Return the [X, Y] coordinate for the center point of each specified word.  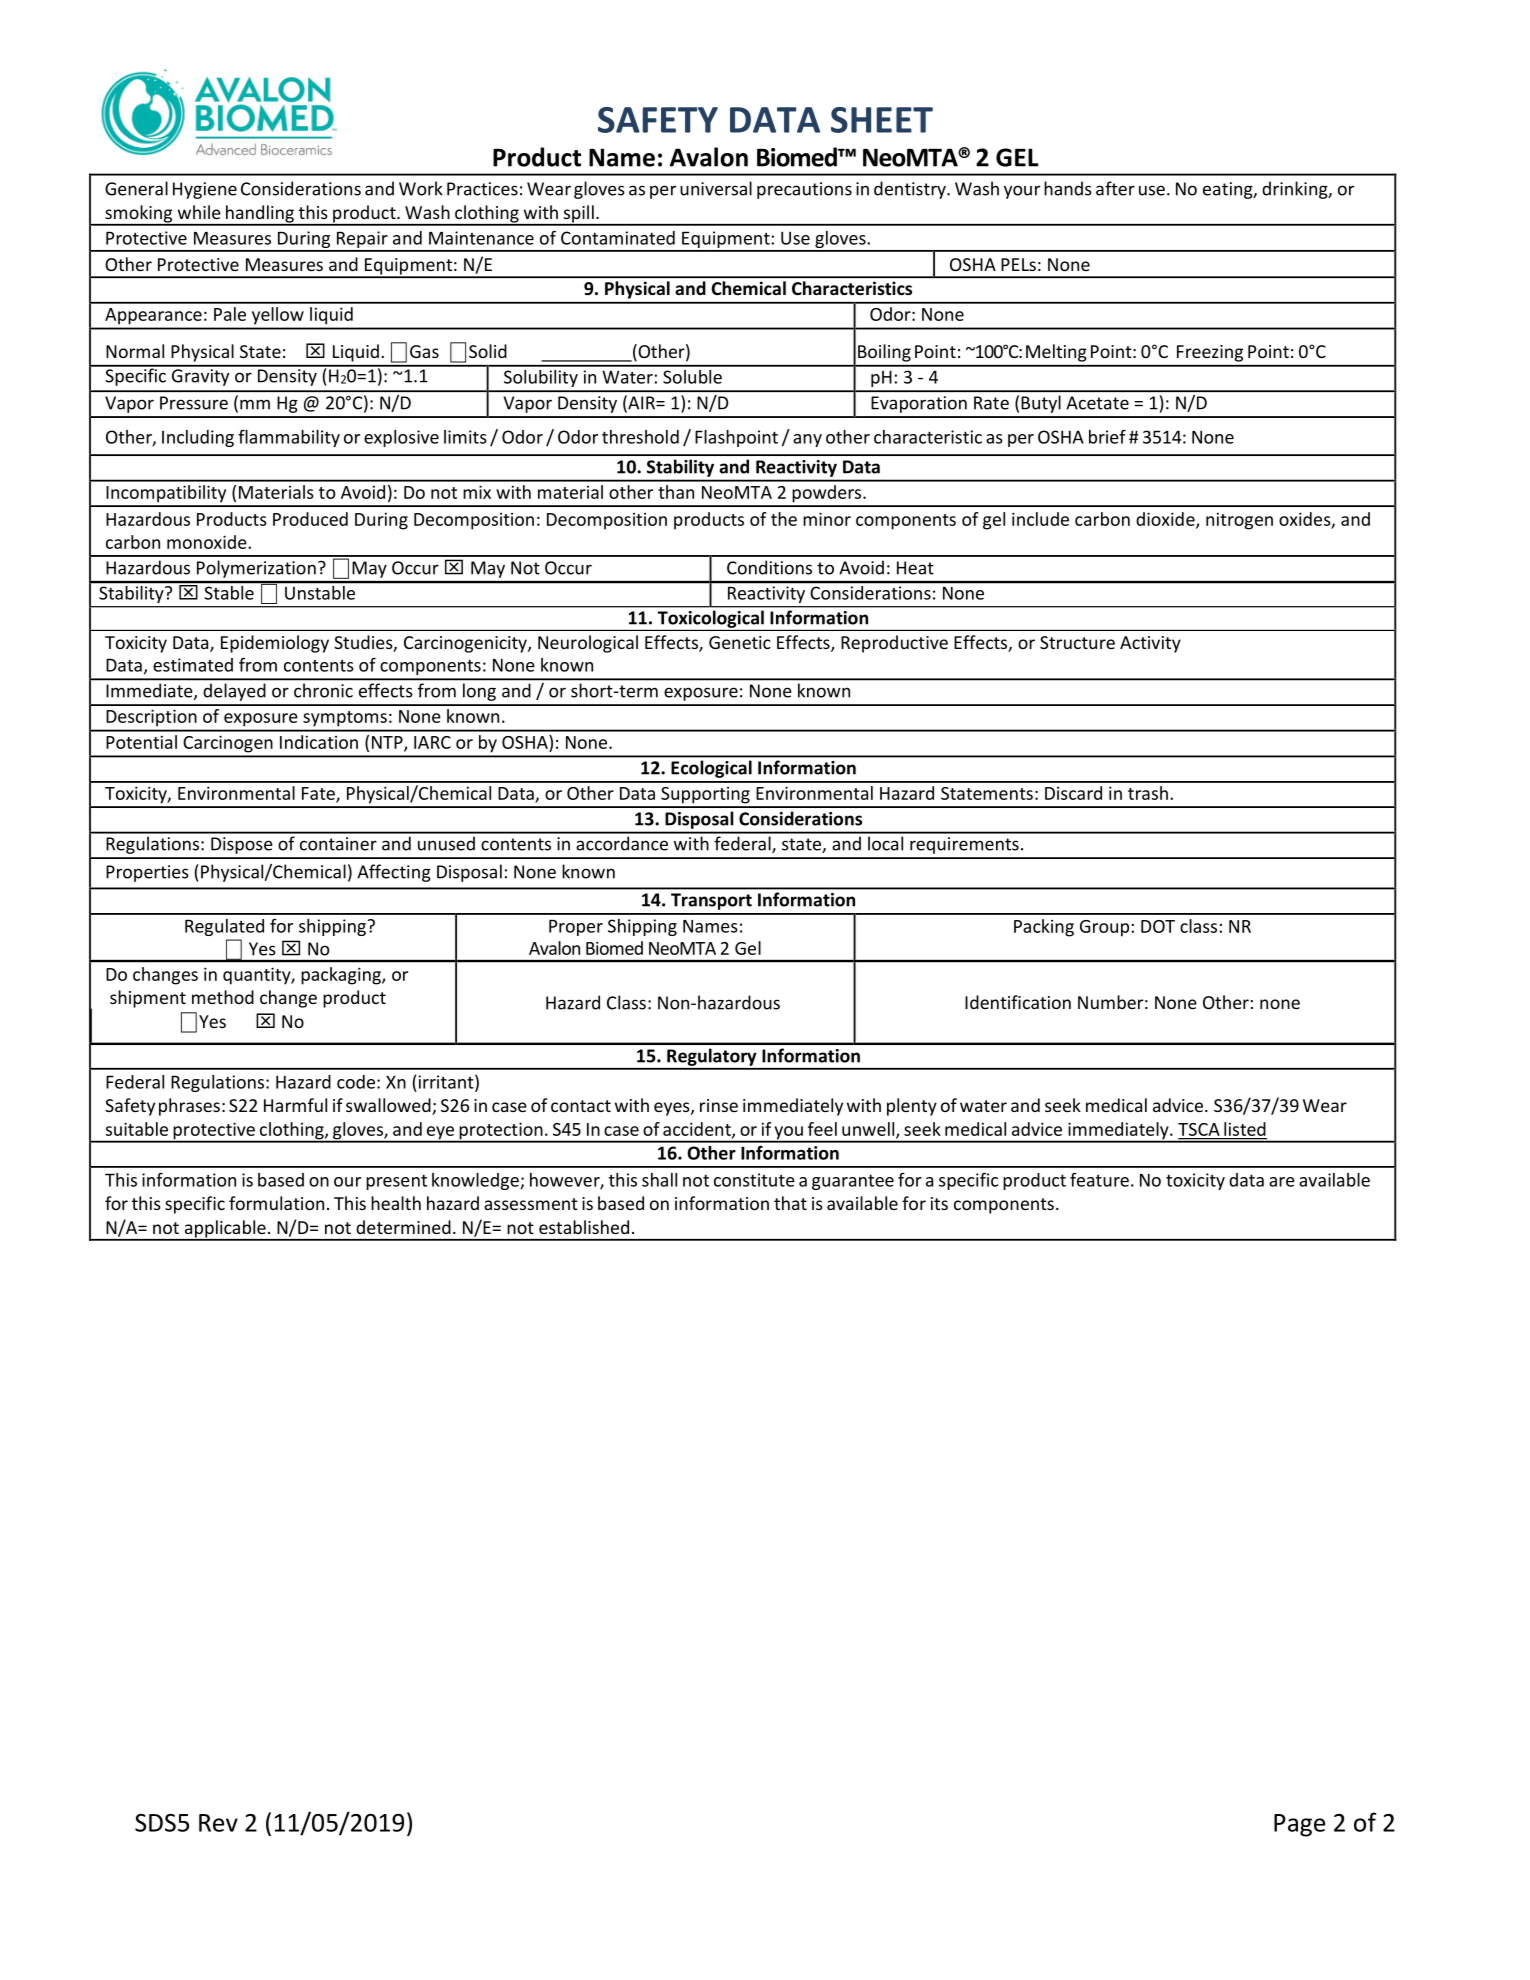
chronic [323, 690]
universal [716, 188]
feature [1099, 1180]
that [790, 1203]
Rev [218, 1823]
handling [259, 215]
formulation [276, 1203]
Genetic [740, 642]
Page [1299, 1825]
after [1115, 188]
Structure [1077, 642]
